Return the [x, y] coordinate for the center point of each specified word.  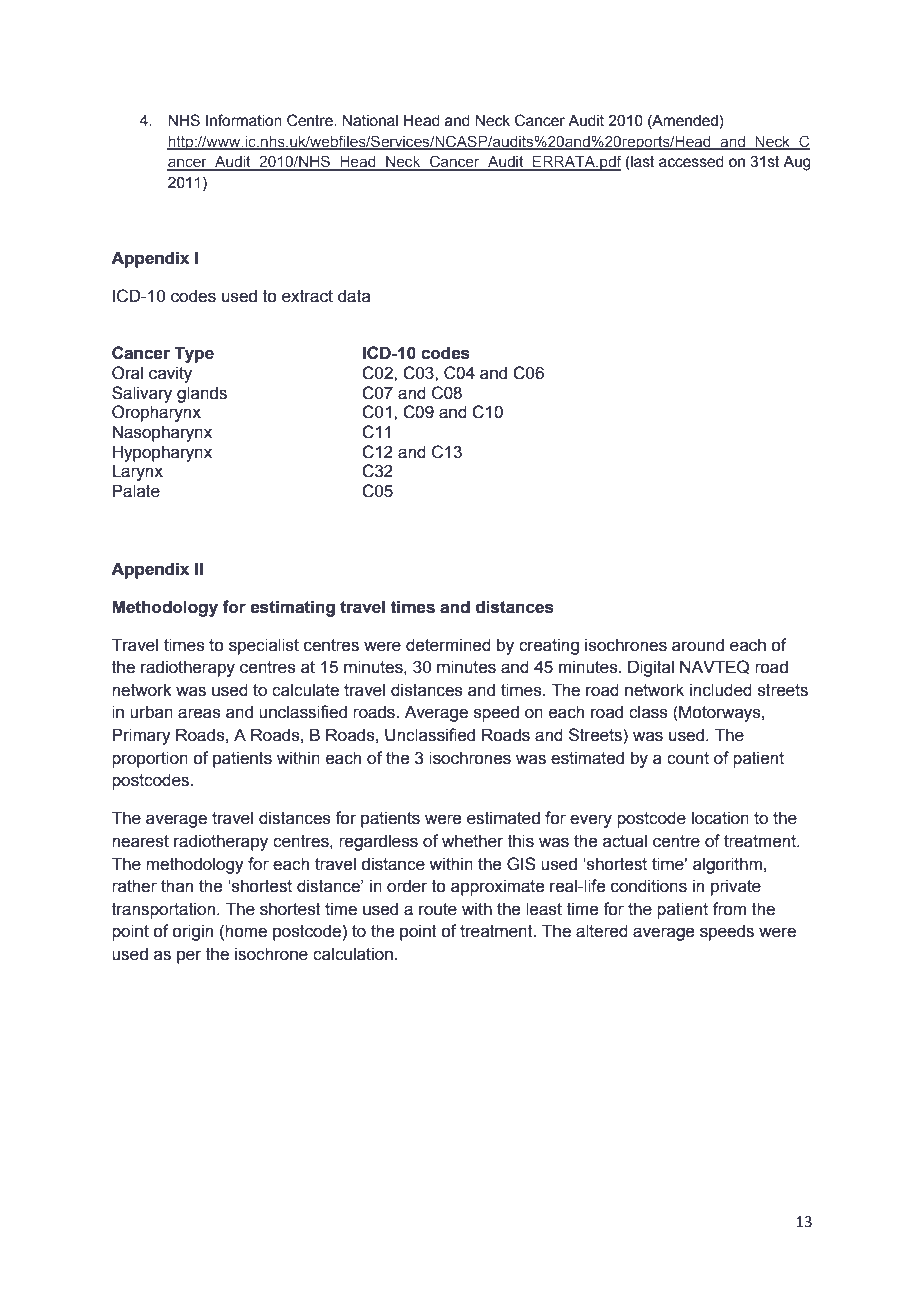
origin [192, 932]
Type [194, 354]
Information [244, 120]
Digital [651, 668]
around [698, 645]
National [370, 120]
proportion [150, 759]
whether [472, 841]
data [354, 296]
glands [202, 394]
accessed [691, 162]
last [642, 163]
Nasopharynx [162, 433]
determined [448, 645]
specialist [264, 646]
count [688, 758]
